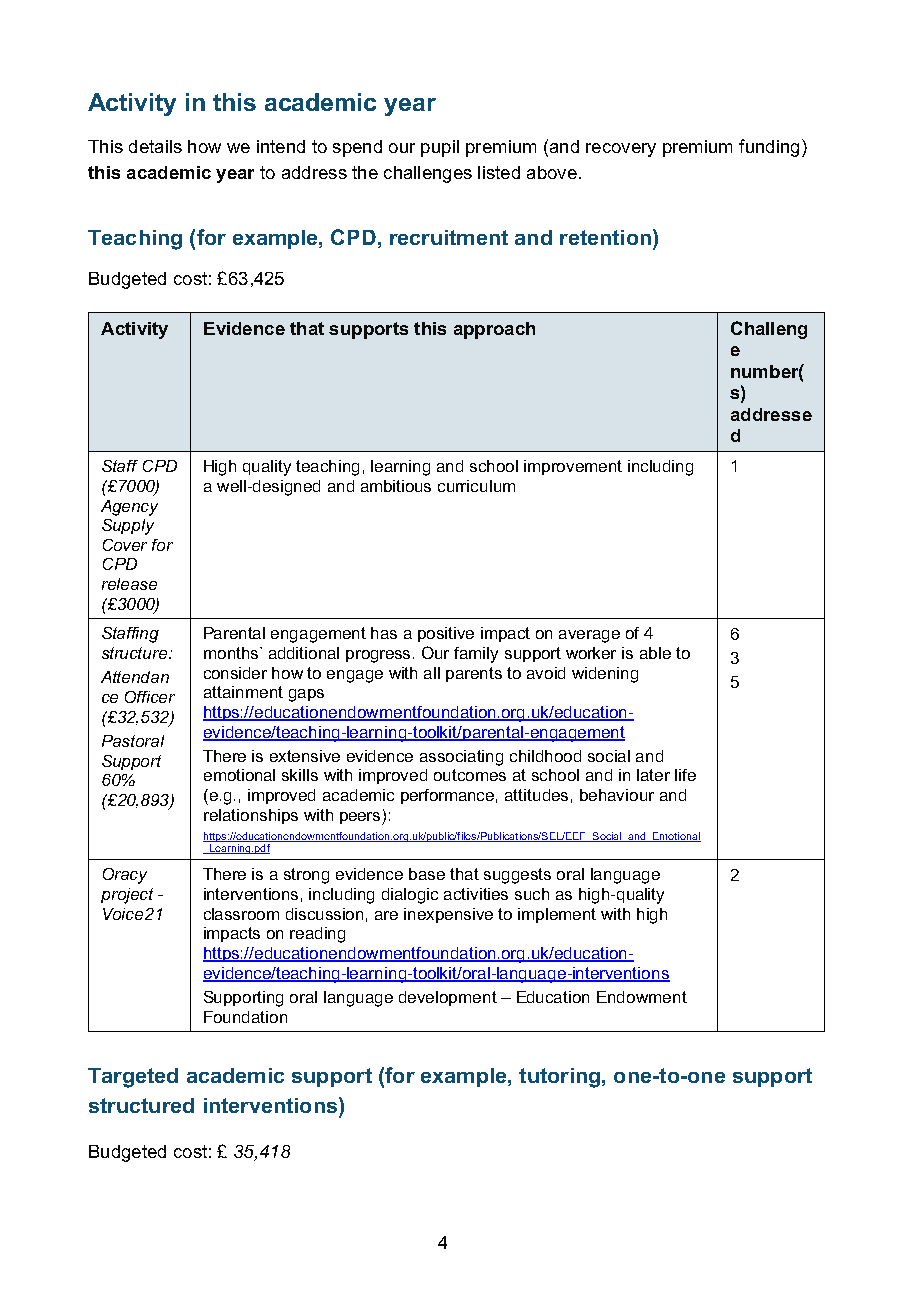  What do you see at coordinates (573, 467) in the image?
I see `improvement` at bounding box center [573, 467].
